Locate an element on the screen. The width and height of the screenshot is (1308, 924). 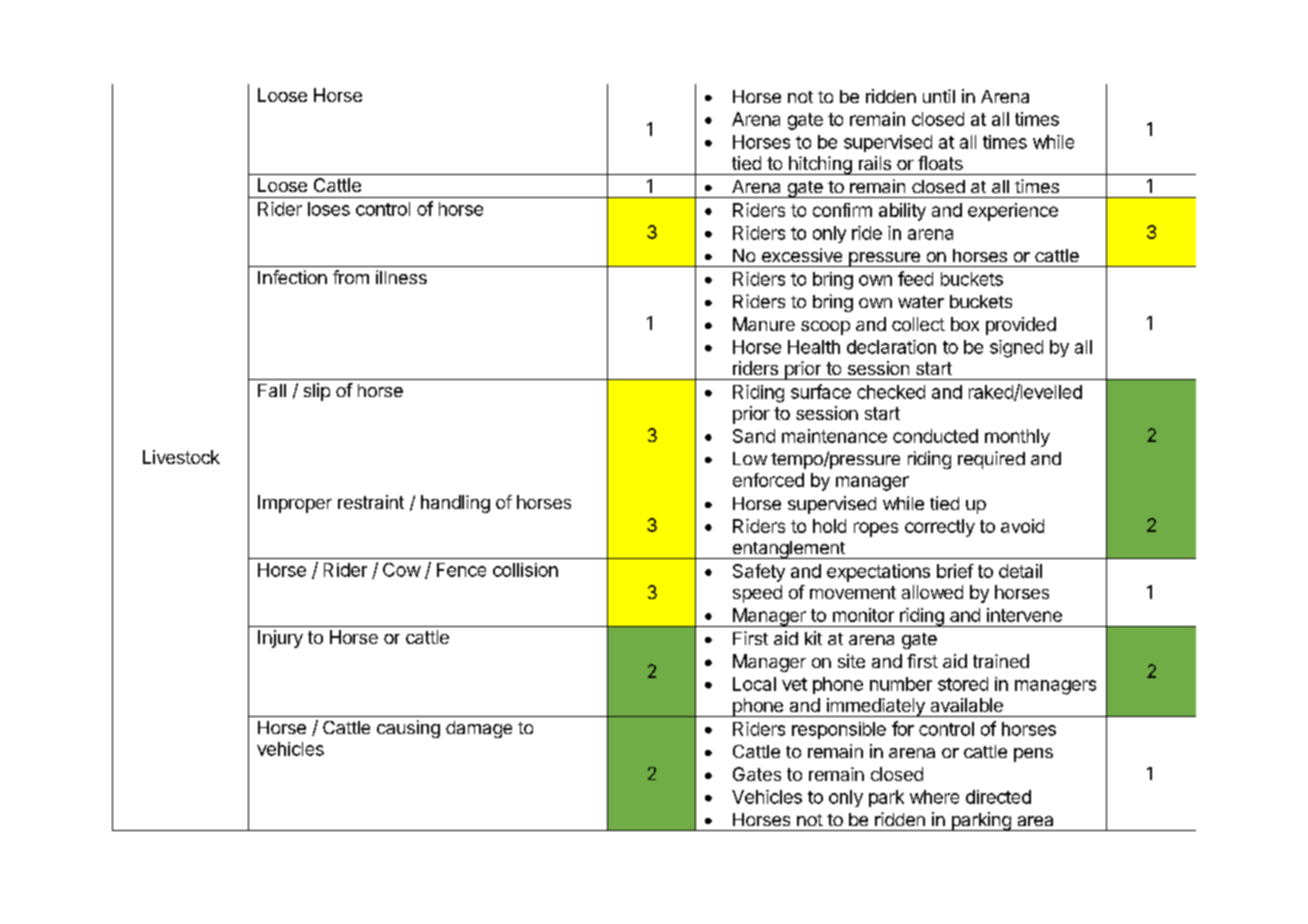
brief is located at coordinates (955, 571).
